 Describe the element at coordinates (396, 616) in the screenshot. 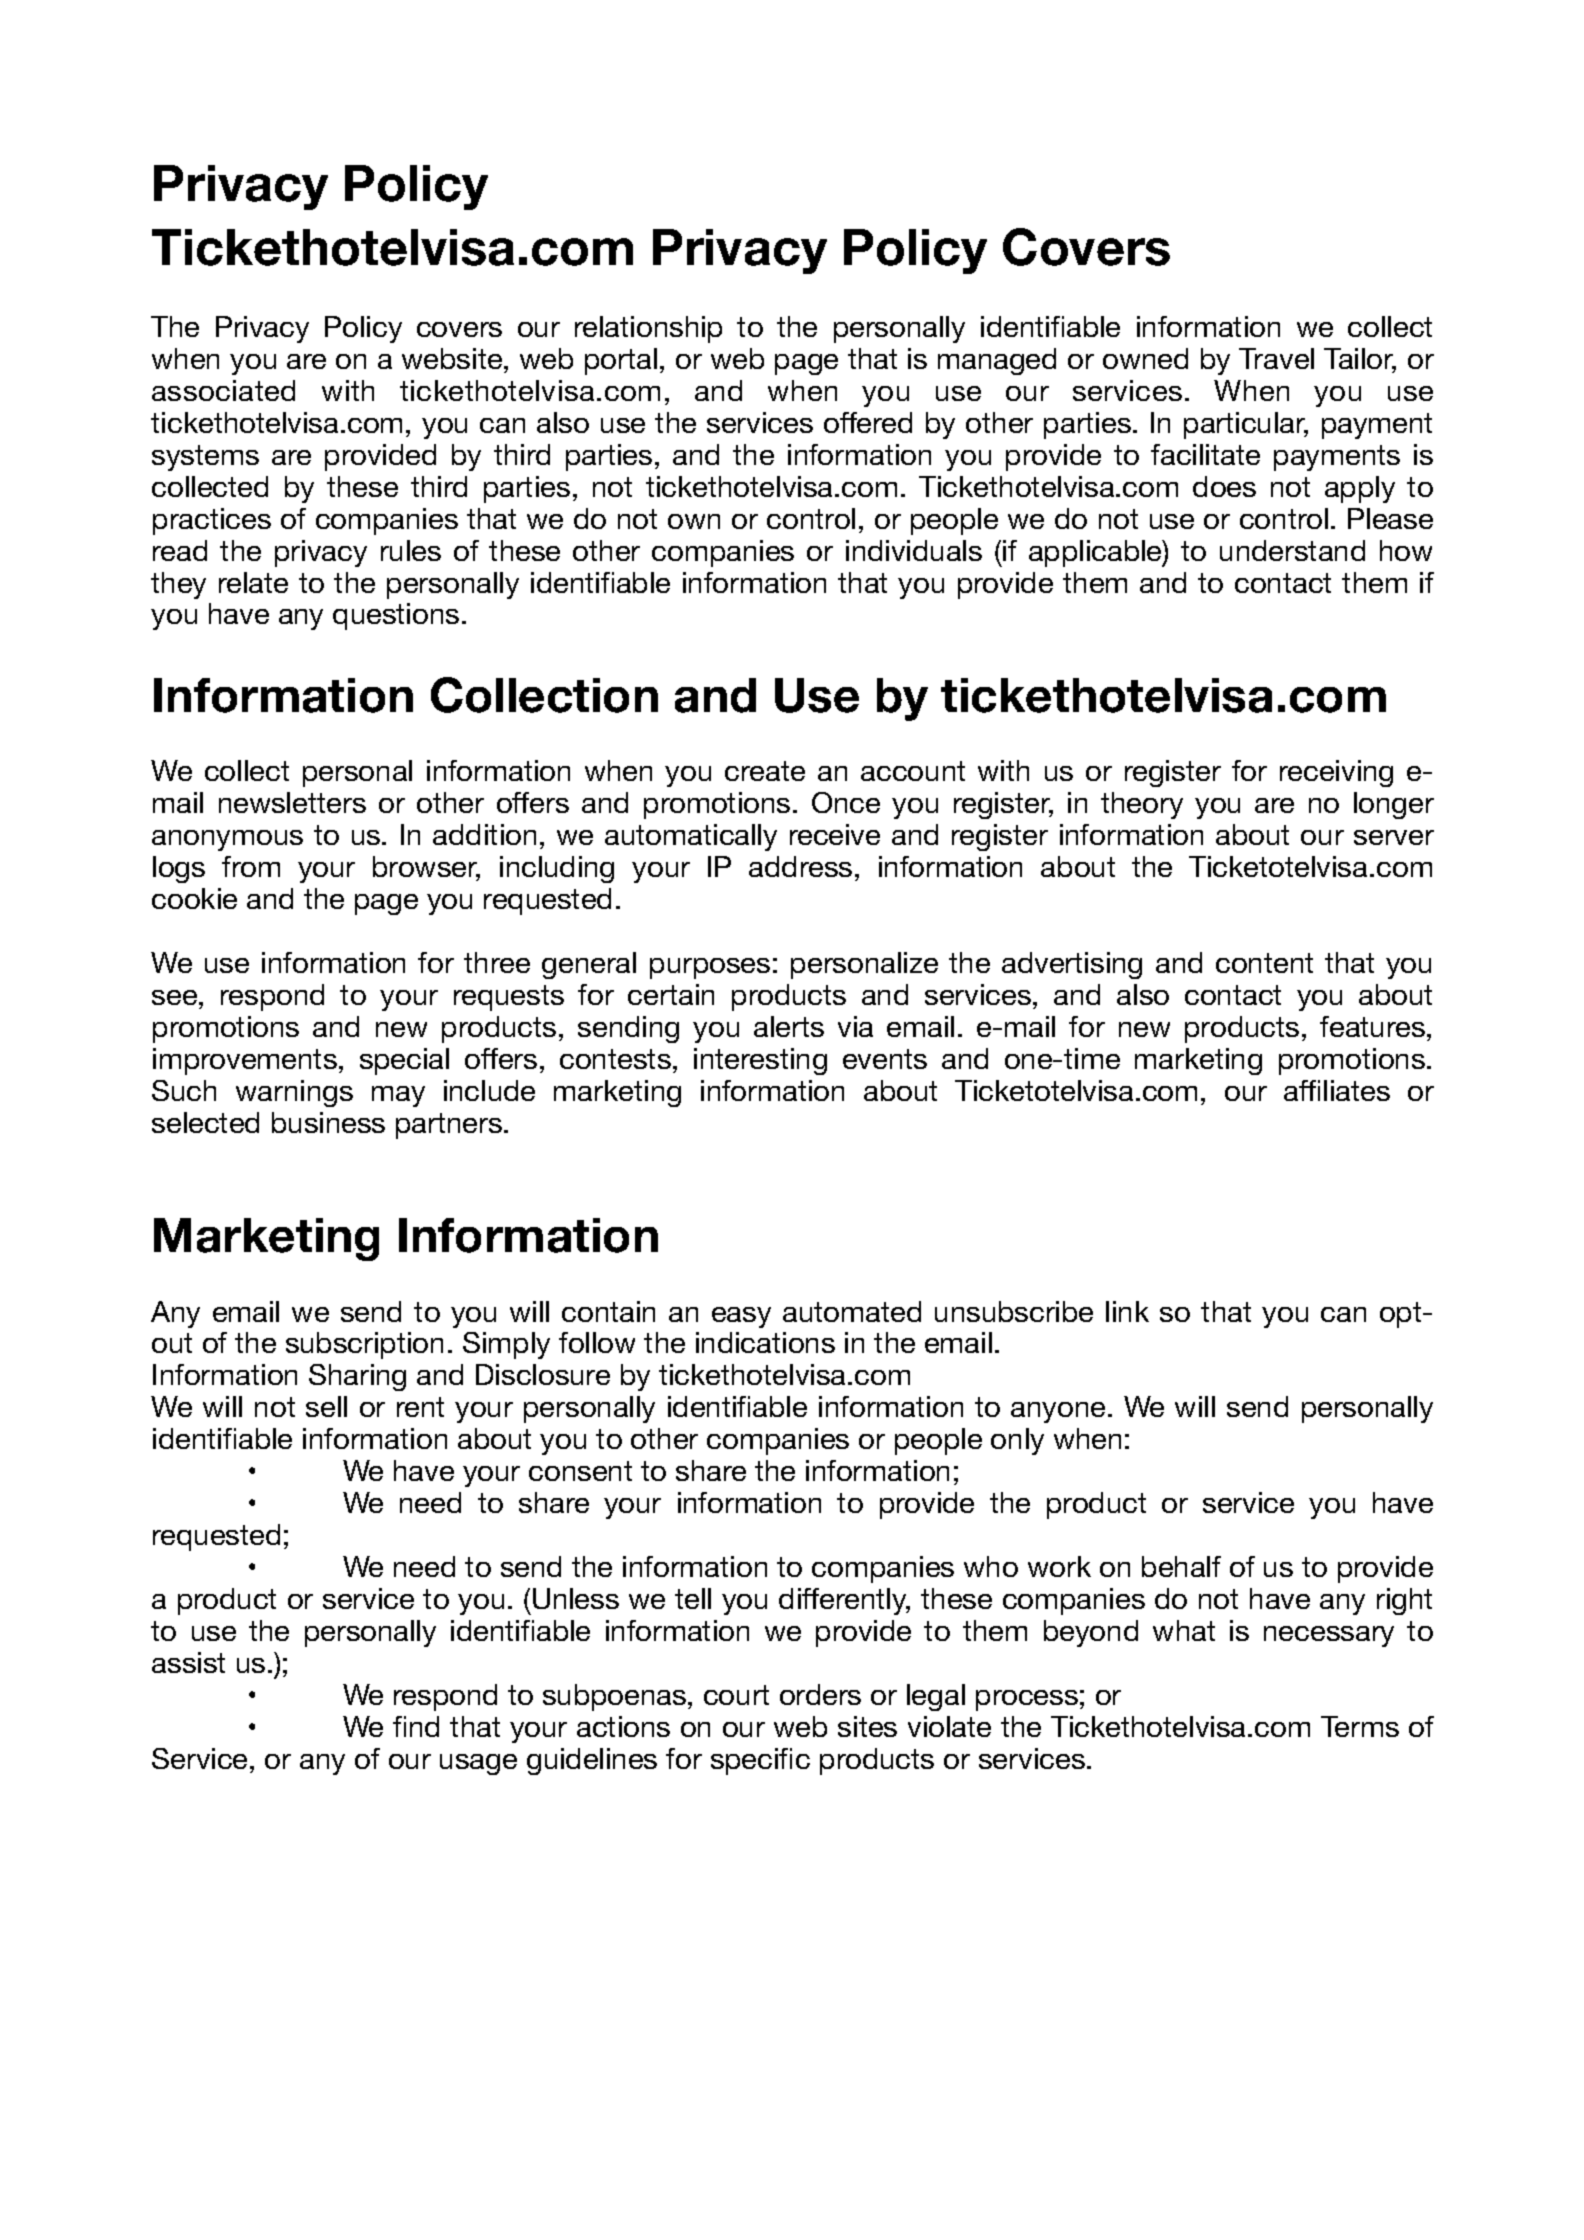

I see `questions` at that location.
